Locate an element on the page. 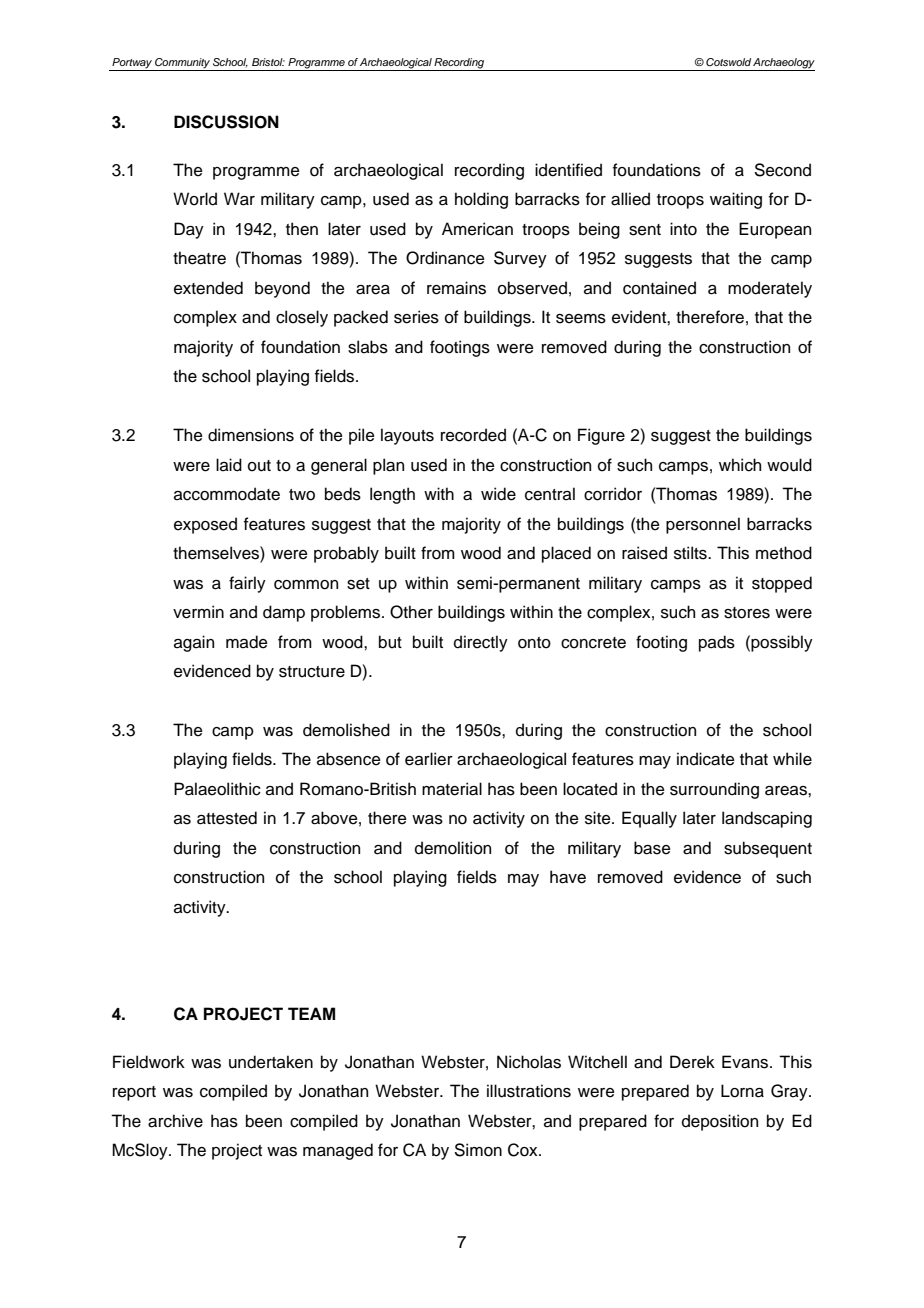 The image size is (924, 1308). DISCUSSION is located at coordinates (226, 122).
